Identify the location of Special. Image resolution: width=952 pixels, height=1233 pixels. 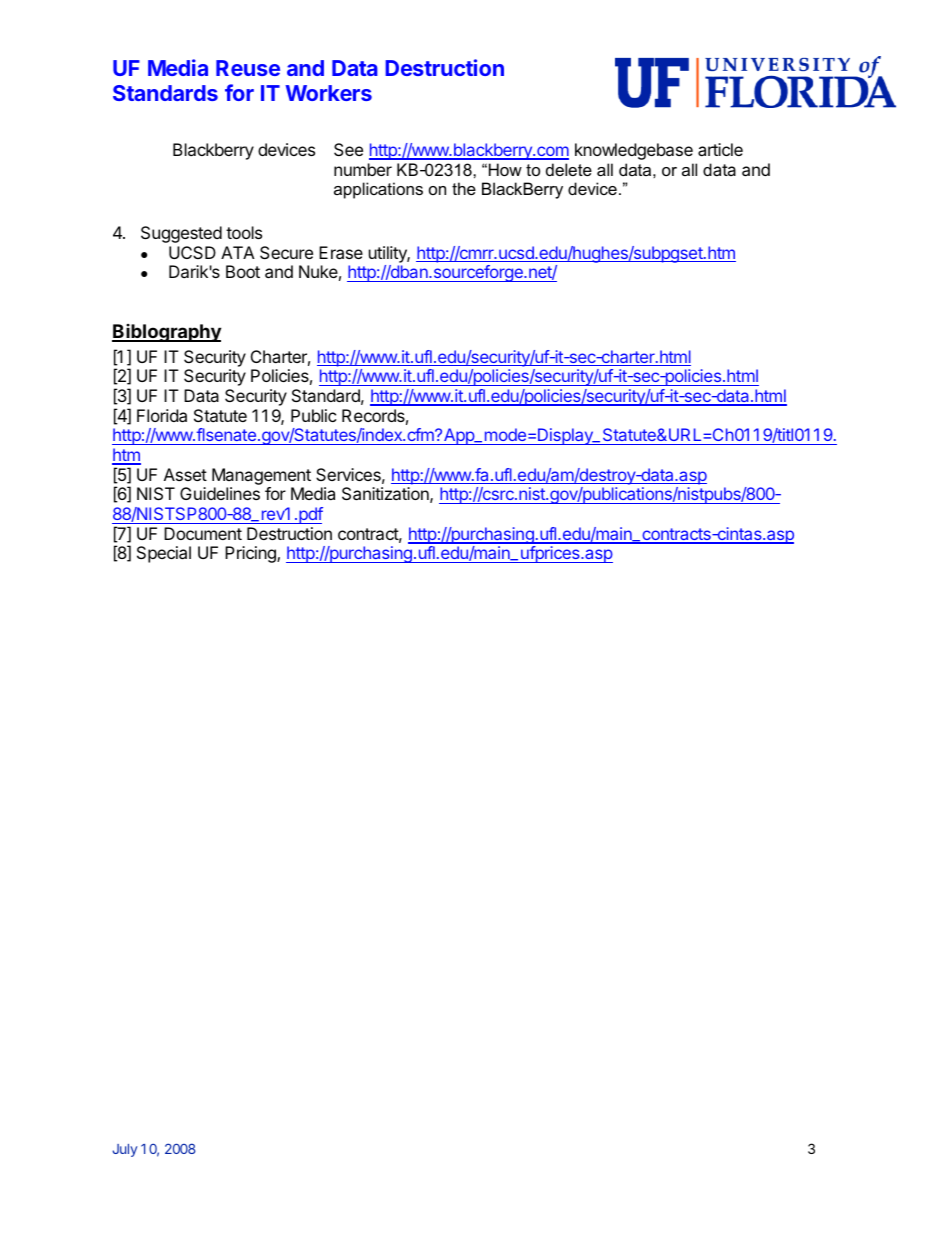
(164, 554).
